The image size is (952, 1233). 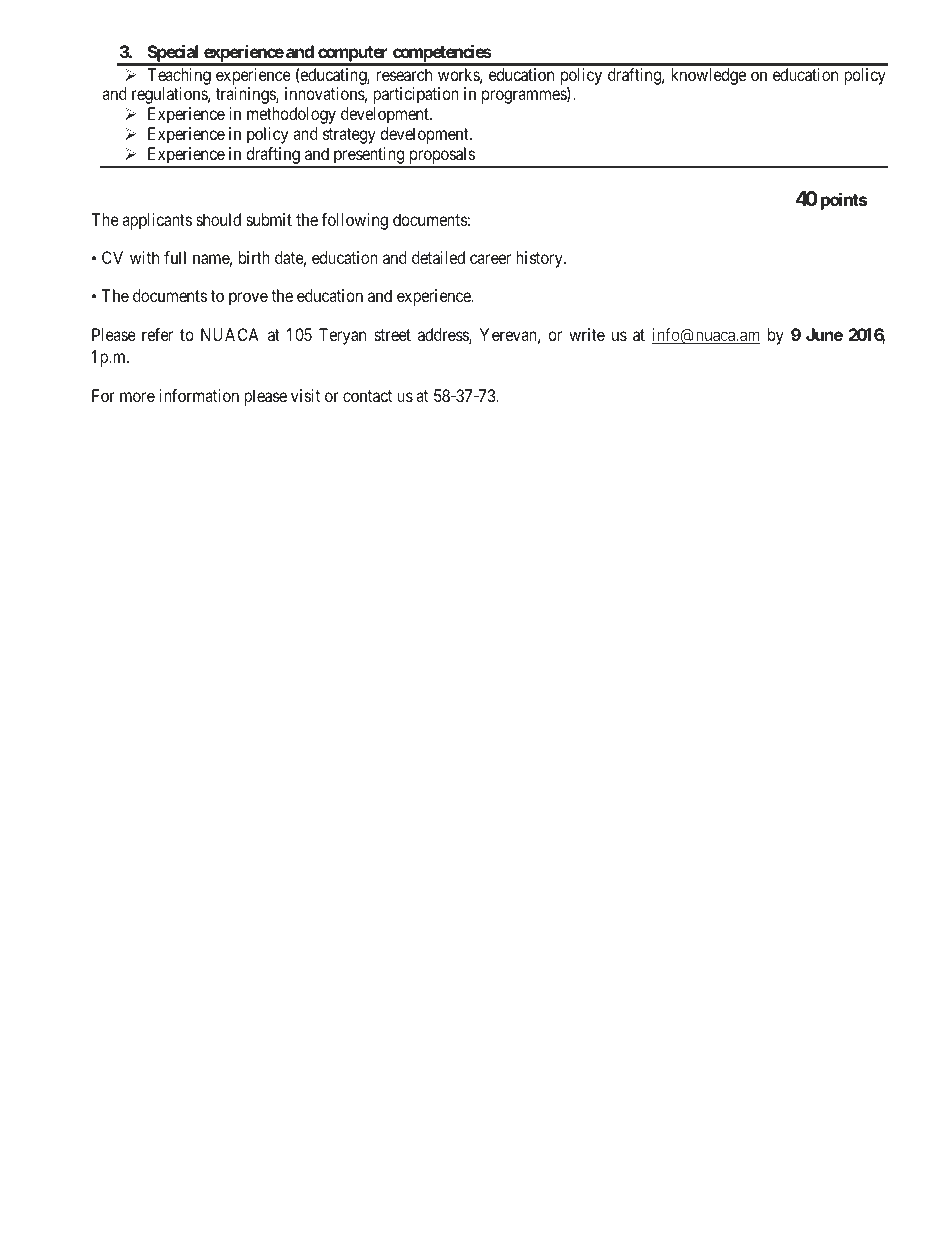 What do you see at coordinates (438, 257) in the screenshot?
I see `detailed` at bounding box center [438, 257].
